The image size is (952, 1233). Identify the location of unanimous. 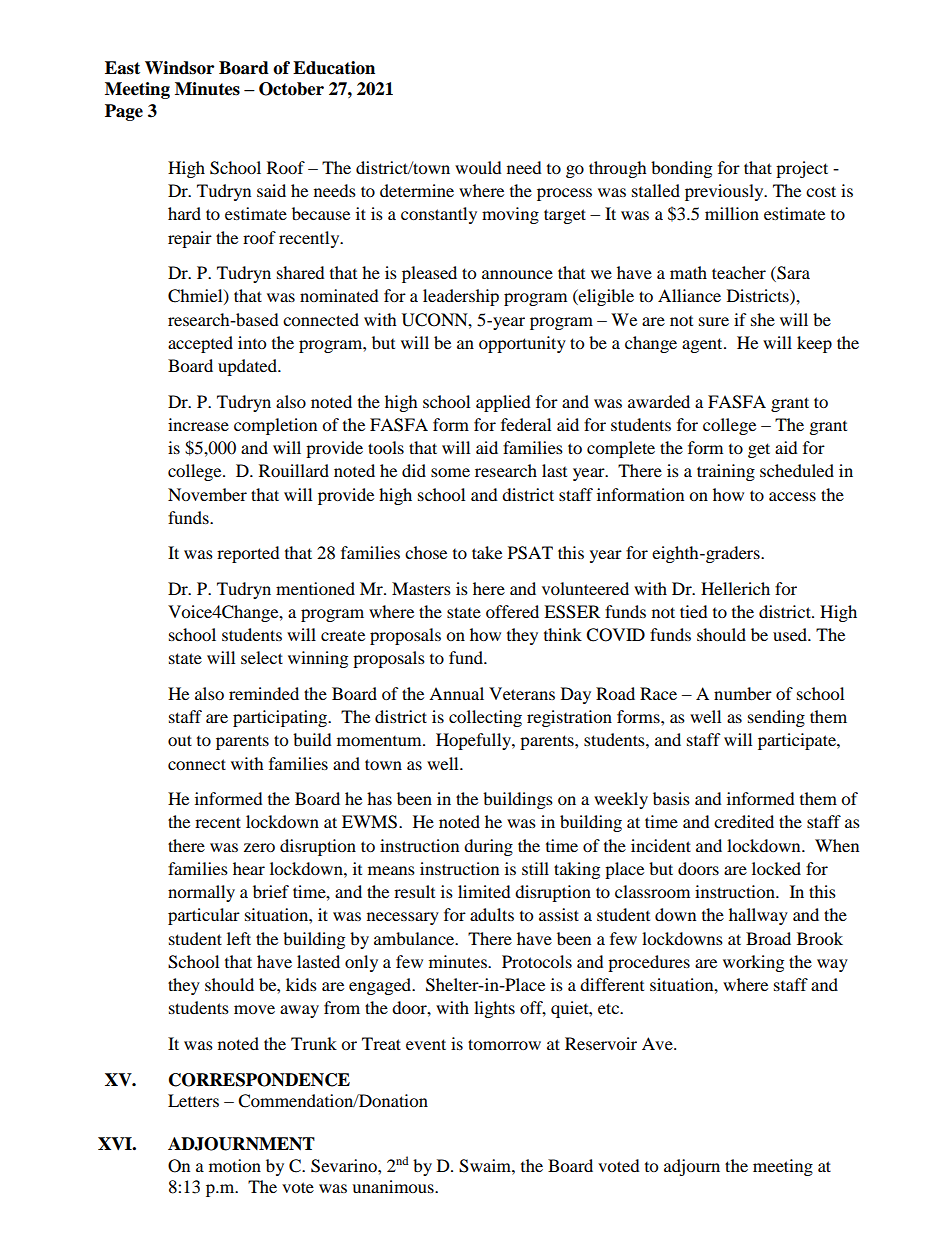
(394, 1186).
